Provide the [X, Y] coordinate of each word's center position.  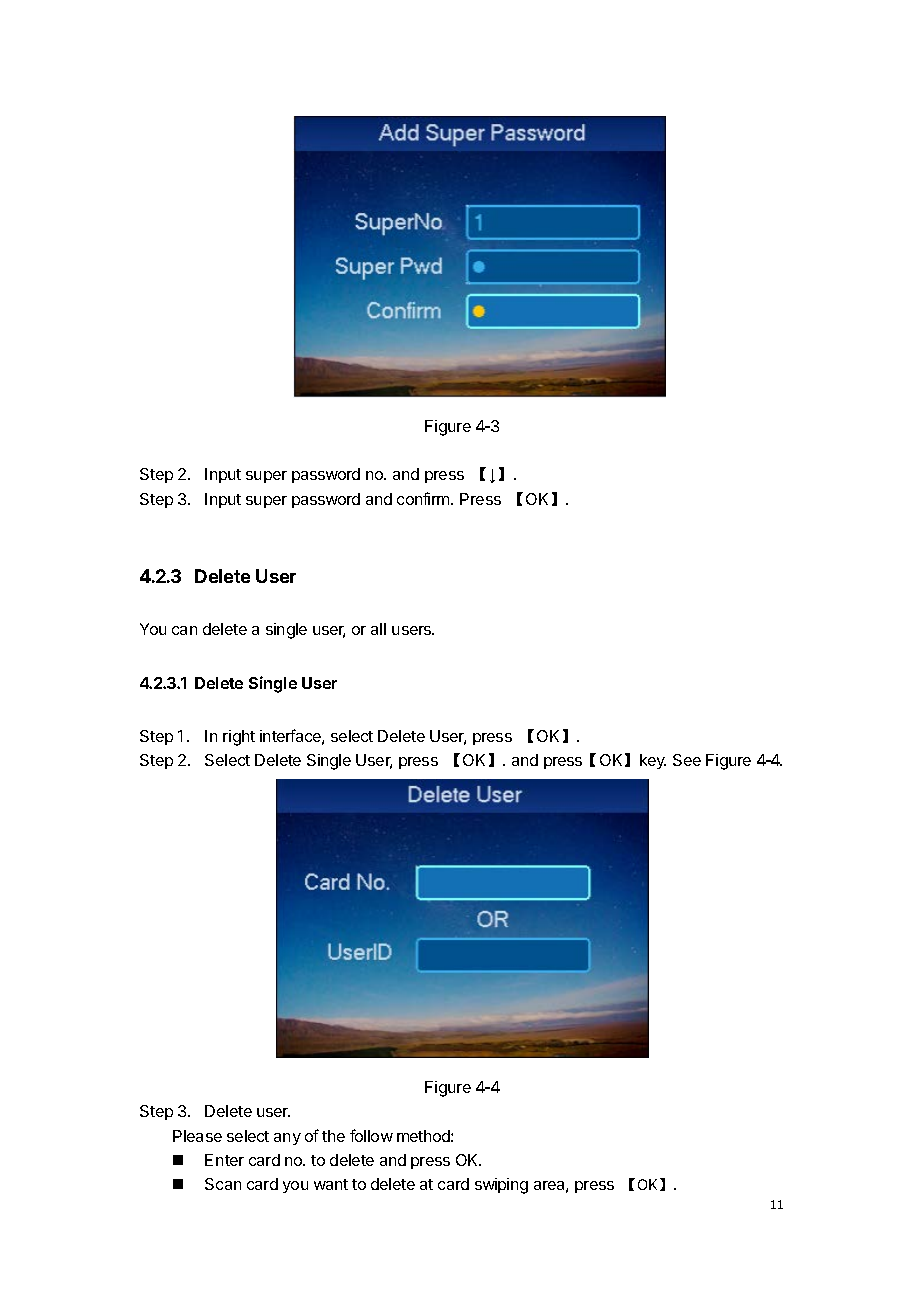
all [378, 629]
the [333, 1136]
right [239, 738]
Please [197, 1136]
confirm [424, 498]
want [331, 1184]
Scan [223, 1184]
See [687, 760]
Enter [224, 1160]
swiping [501, 1186]
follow [371, 1135]
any [287, 1139]
